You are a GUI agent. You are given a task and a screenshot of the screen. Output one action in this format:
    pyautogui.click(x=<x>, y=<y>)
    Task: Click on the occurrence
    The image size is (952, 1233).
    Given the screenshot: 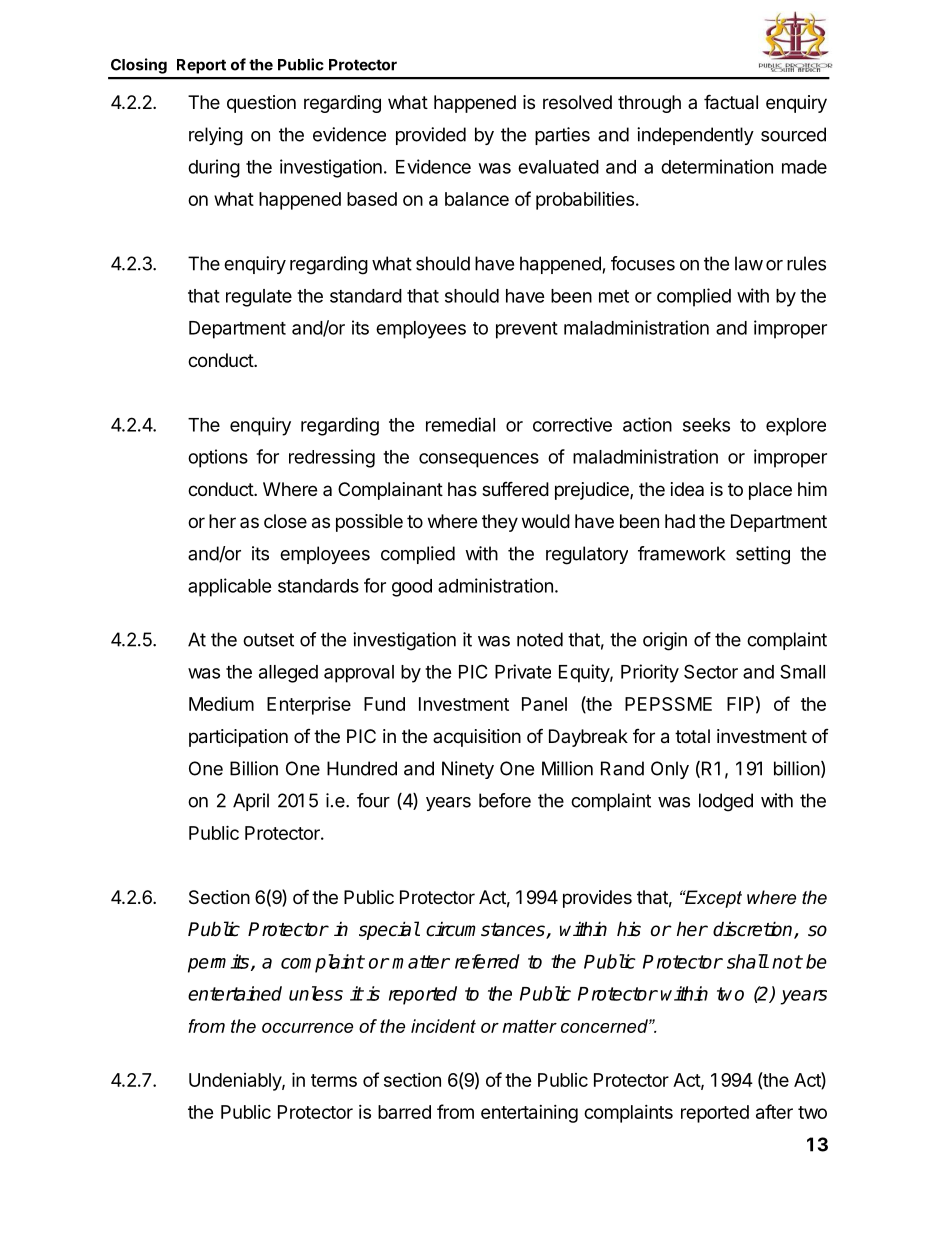 What is the action you would take?
    pyautogui.click(x=307, y=1028)
